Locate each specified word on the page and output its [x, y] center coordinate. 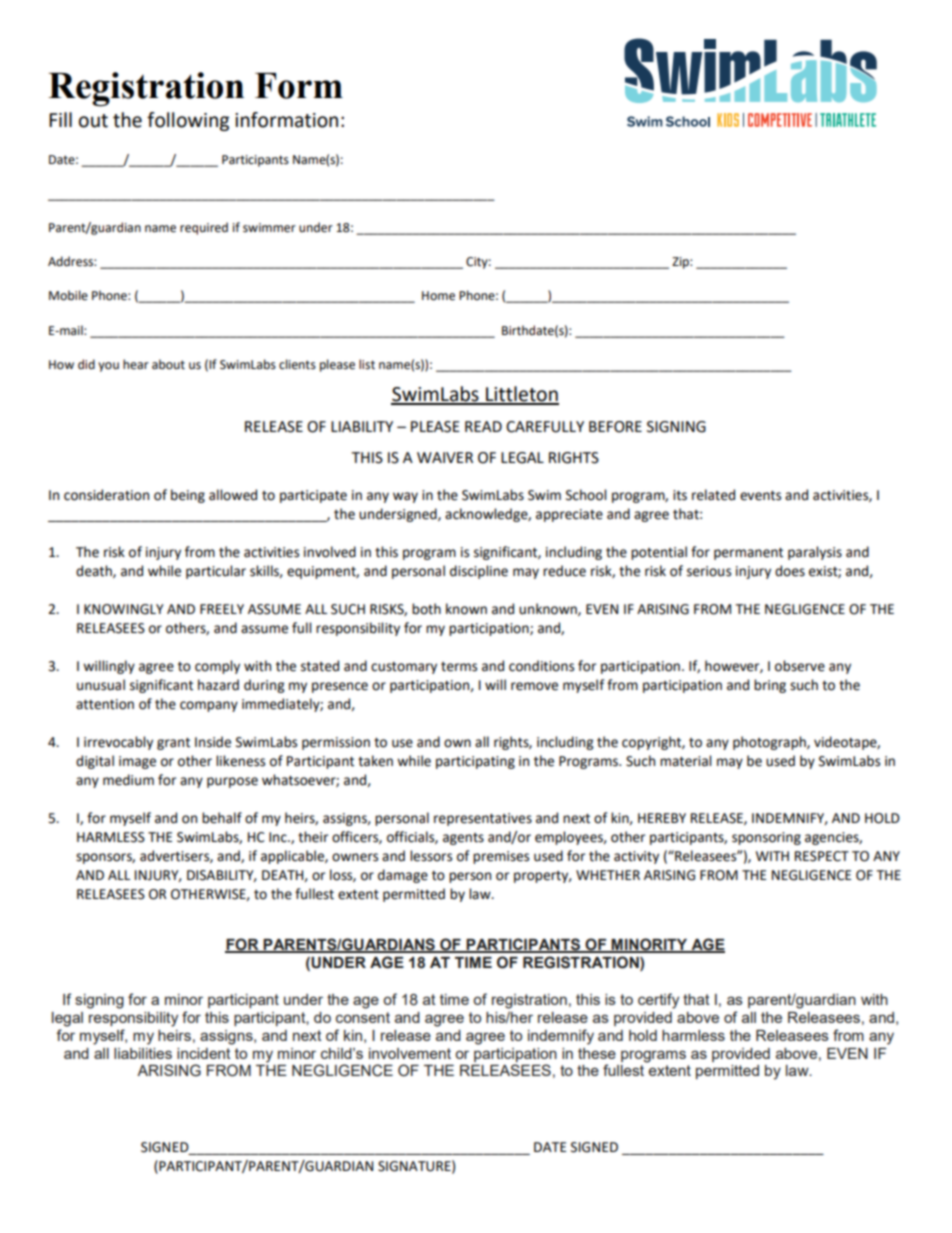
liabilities [143, 1053]
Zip [681, 263]
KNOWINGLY [124, 609]
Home [438, 296]
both [426, 609]
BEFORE [615, 427]
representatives [483, 819]
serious [709, 571]
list [367, 364]
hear [136, 364]
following [188, 121]
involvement [410, 1053]
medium [128, 780]
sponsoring [766, 838]
